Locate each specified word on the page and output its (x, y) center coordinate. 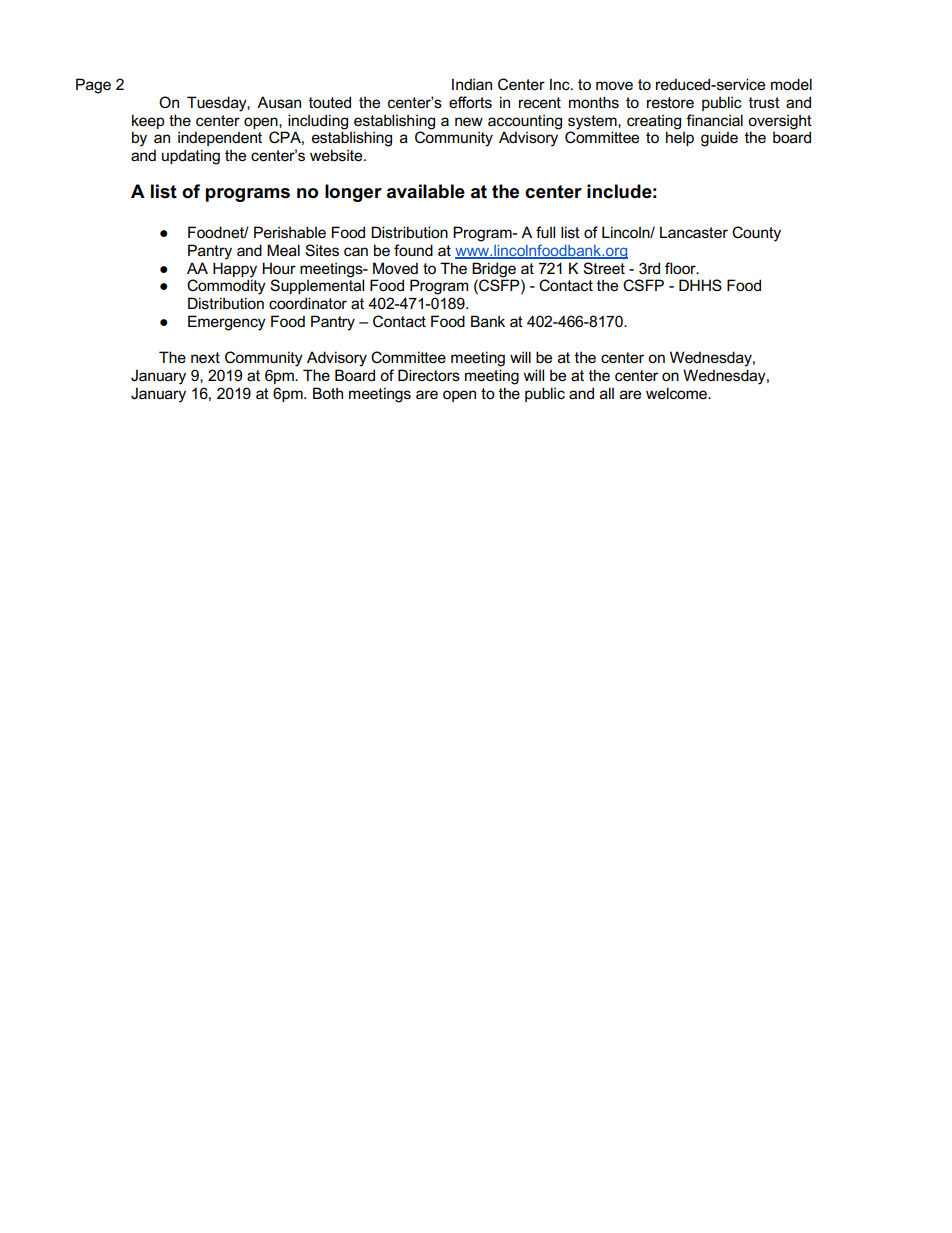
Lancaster (694, 232)
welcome (677, 393)
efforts (470, 102)
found (413, 250)
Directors (429, 375)
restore (670, 102)
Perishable (290, 232)
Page (93, 86)
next (205, 357)
